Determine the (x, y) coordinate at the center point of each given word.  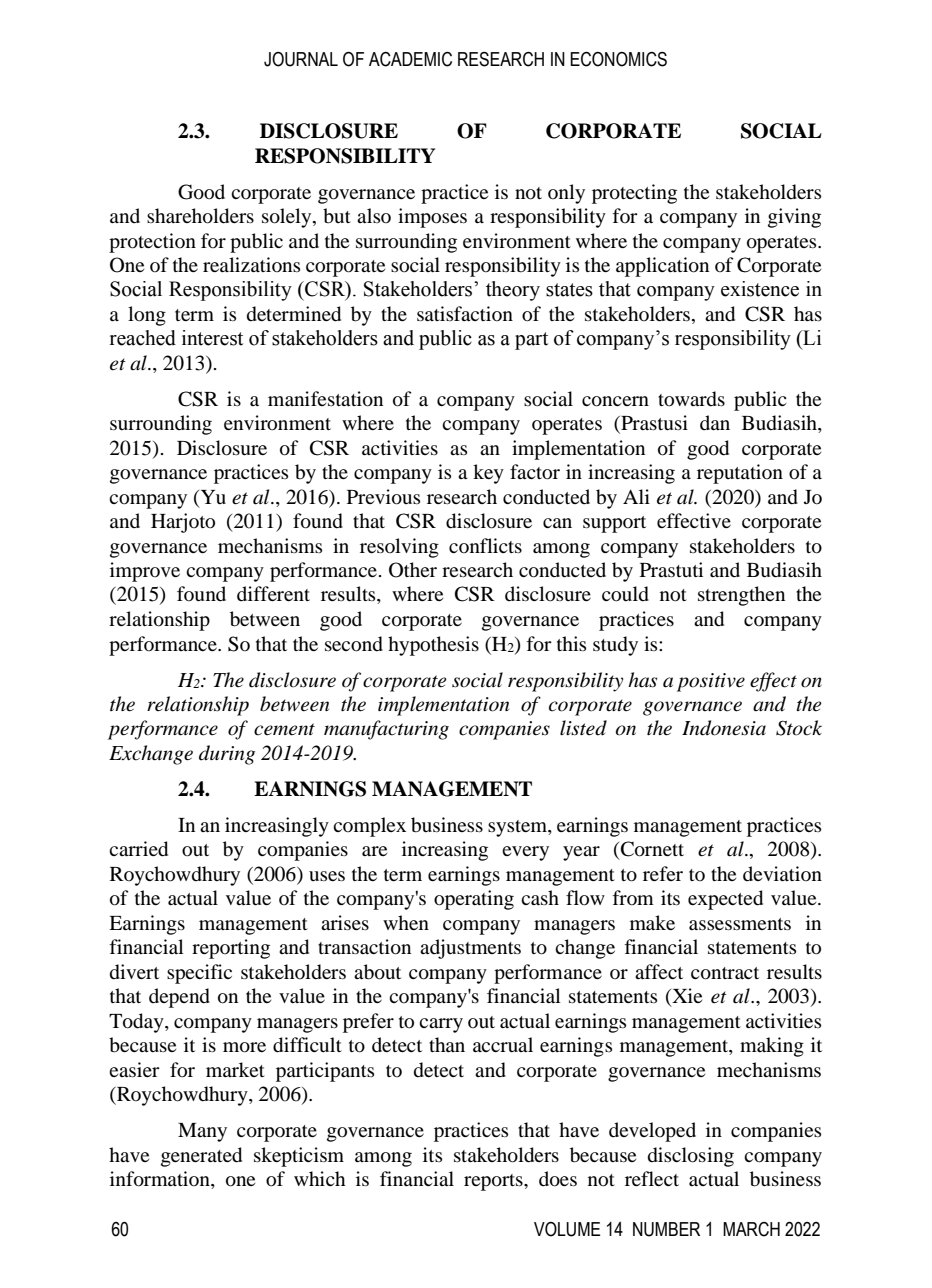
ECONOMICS (618, 59)
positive (711, 682)
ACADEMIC (410, 59)
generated (201, 1157)
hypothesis (433, 646)
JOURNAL (301, 59)
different (273, 593)
